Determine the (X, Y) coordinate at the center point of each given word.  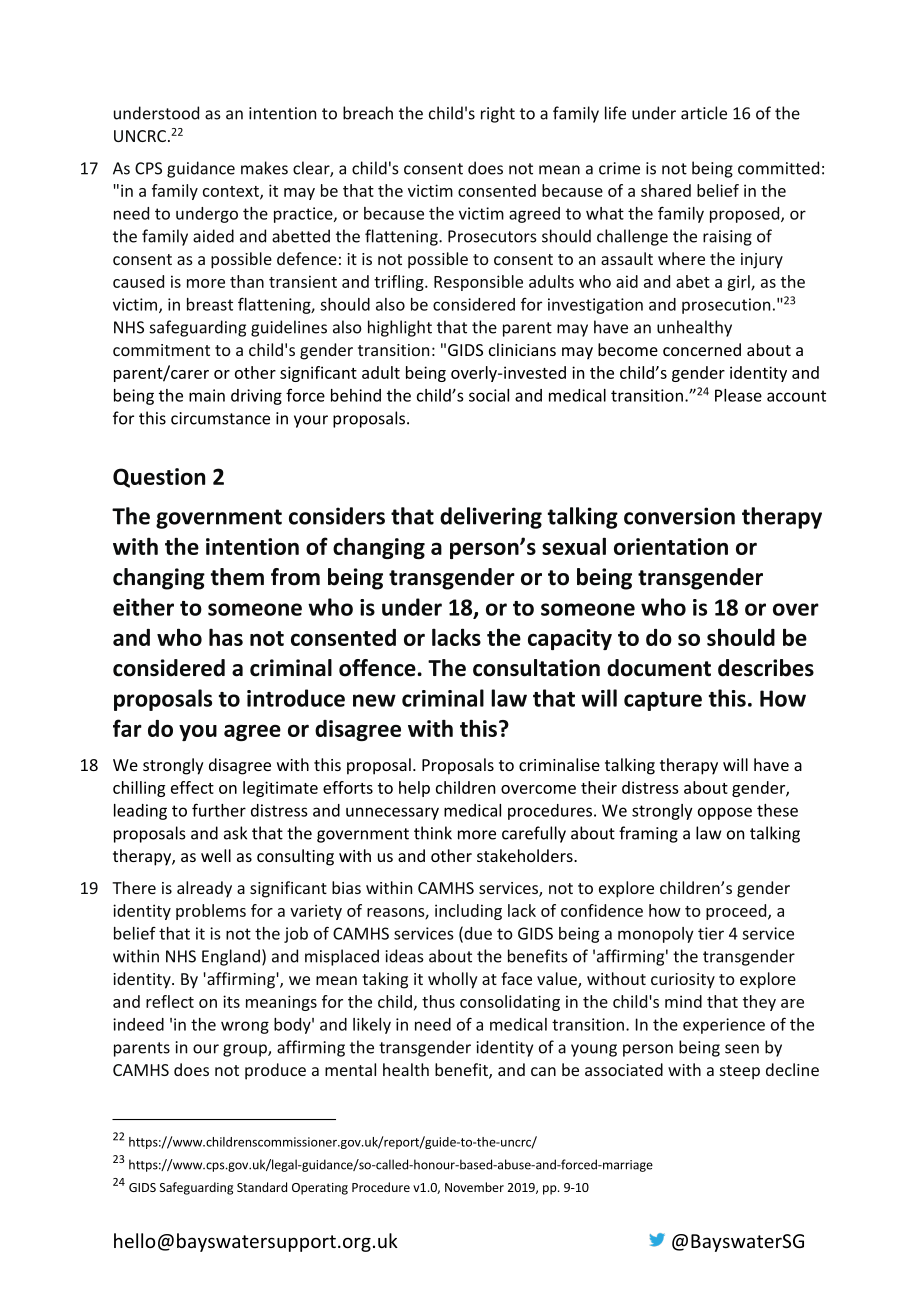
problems (211, 912)
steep (740, 1072)
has (226, 637)
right (498, 114)
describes (766, 668)
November (474, 1187)
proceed (737, 912)
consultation (536, 668)
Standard (262, 1187)
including (468, 912)
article (704, 113)
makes (264, 168)
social (489, 395)
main (207, 395)
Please (738, 395)
